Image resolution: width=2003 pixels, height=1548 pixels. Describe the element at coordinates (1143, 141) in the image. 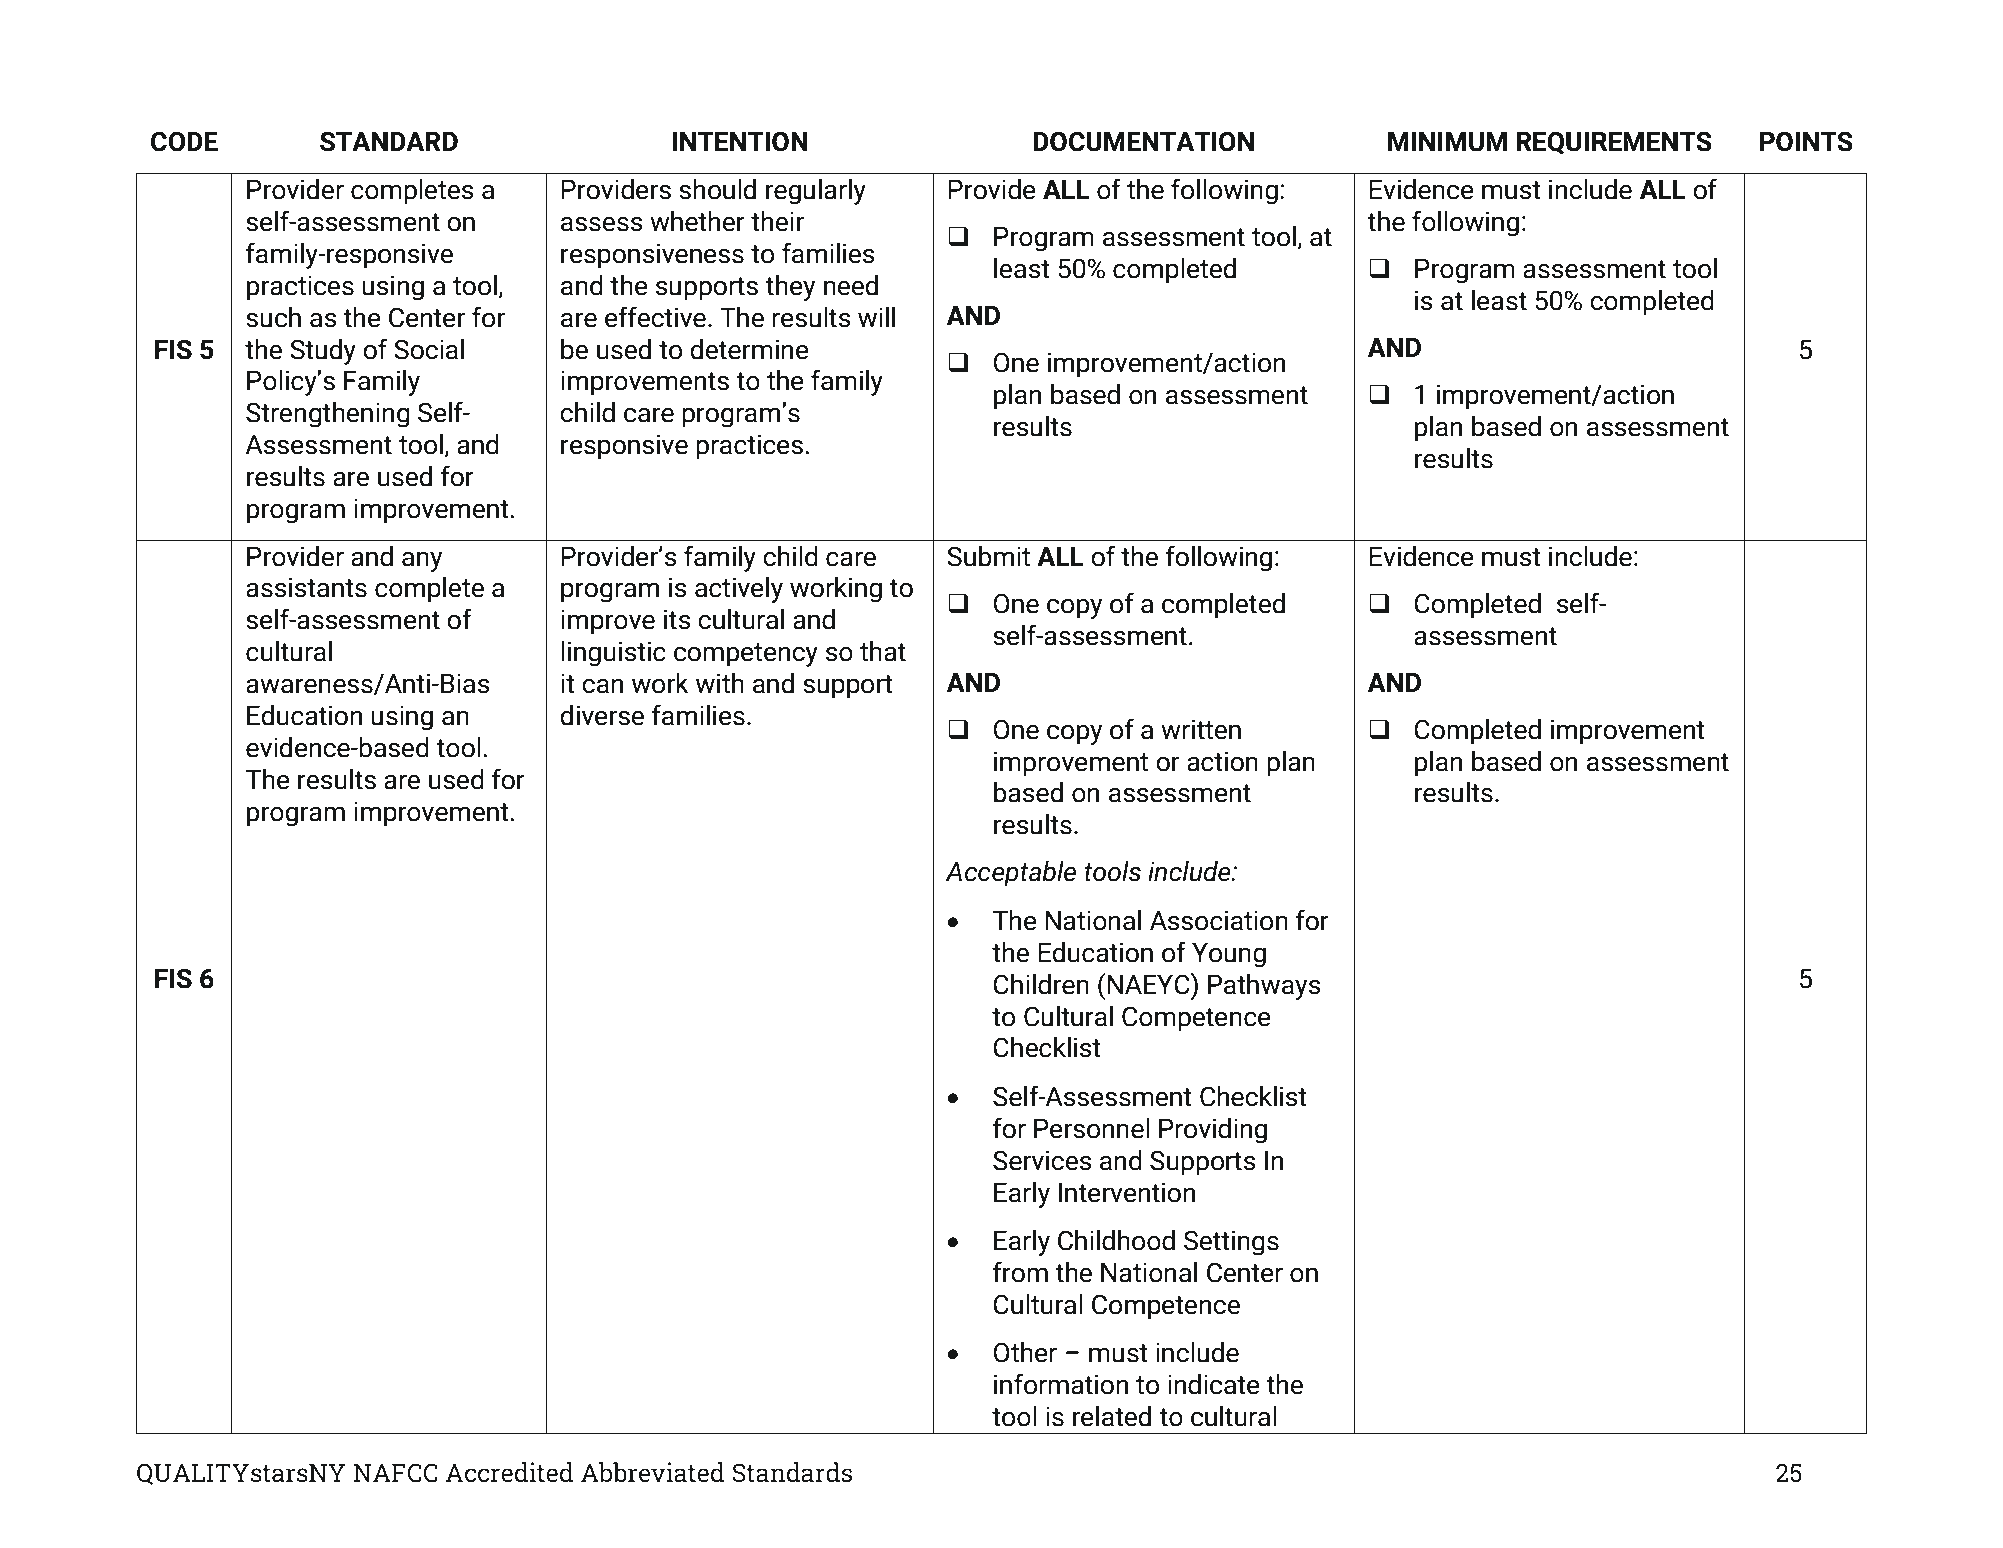

I see `DOCUMENTATION` at that location.
